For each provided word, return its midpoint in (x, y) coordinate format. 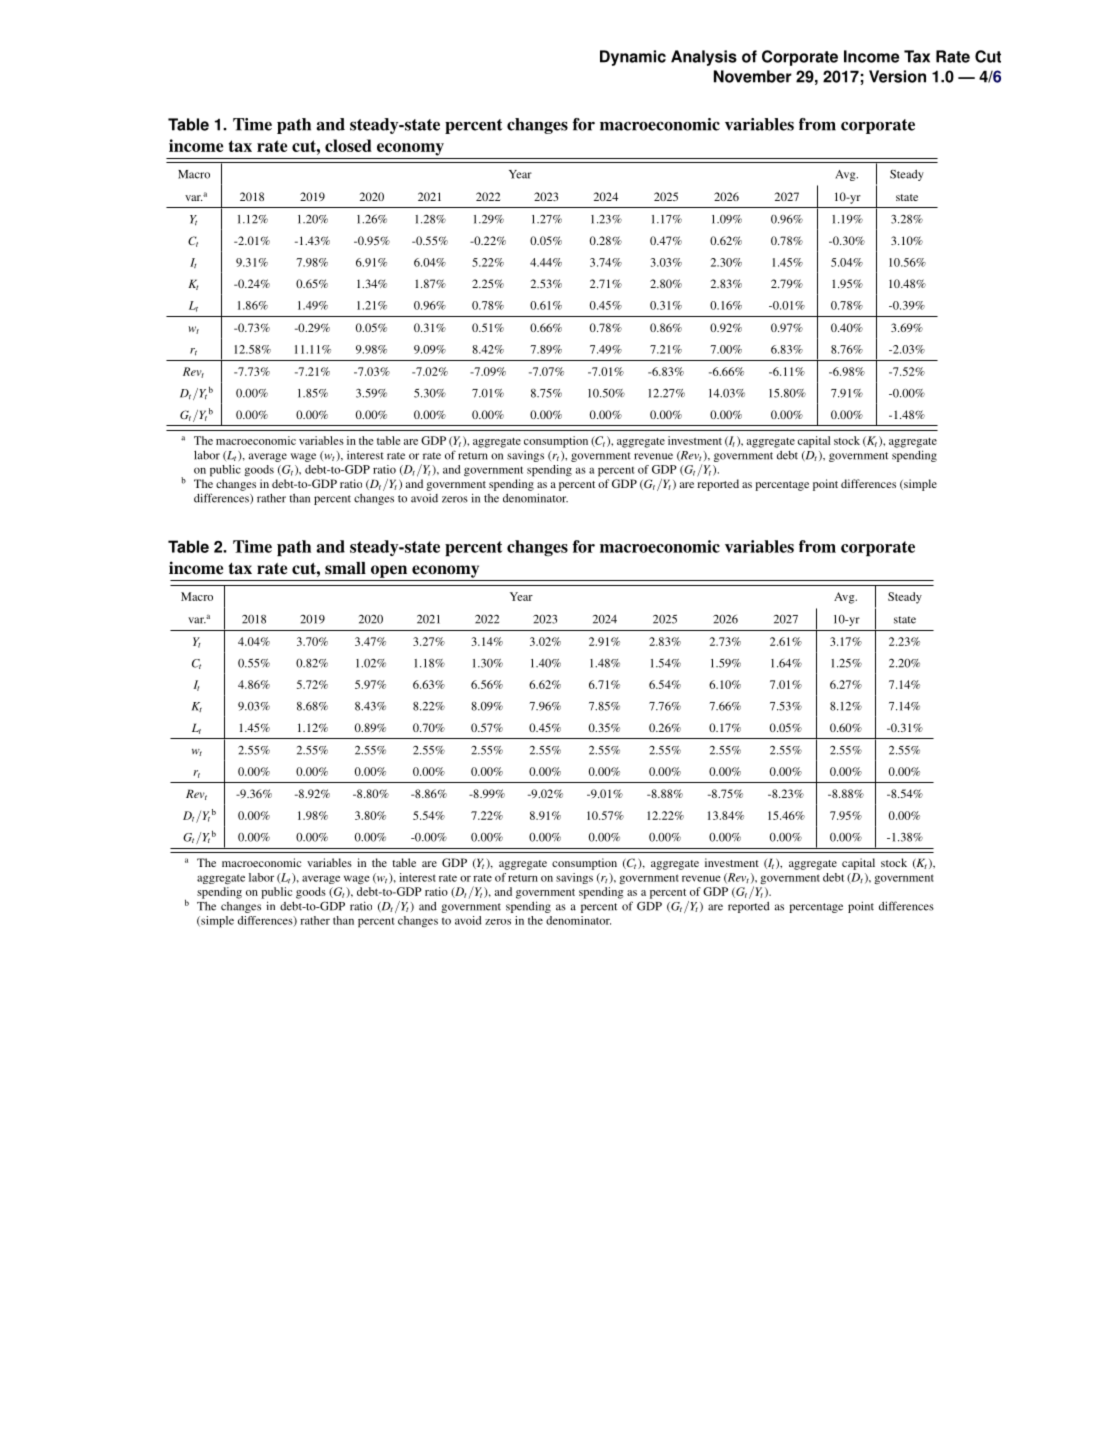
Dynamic (633, 58)
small (345, 568)
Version (897, 76)
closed (348, 145)
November (753, 76)
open (389, 571)
